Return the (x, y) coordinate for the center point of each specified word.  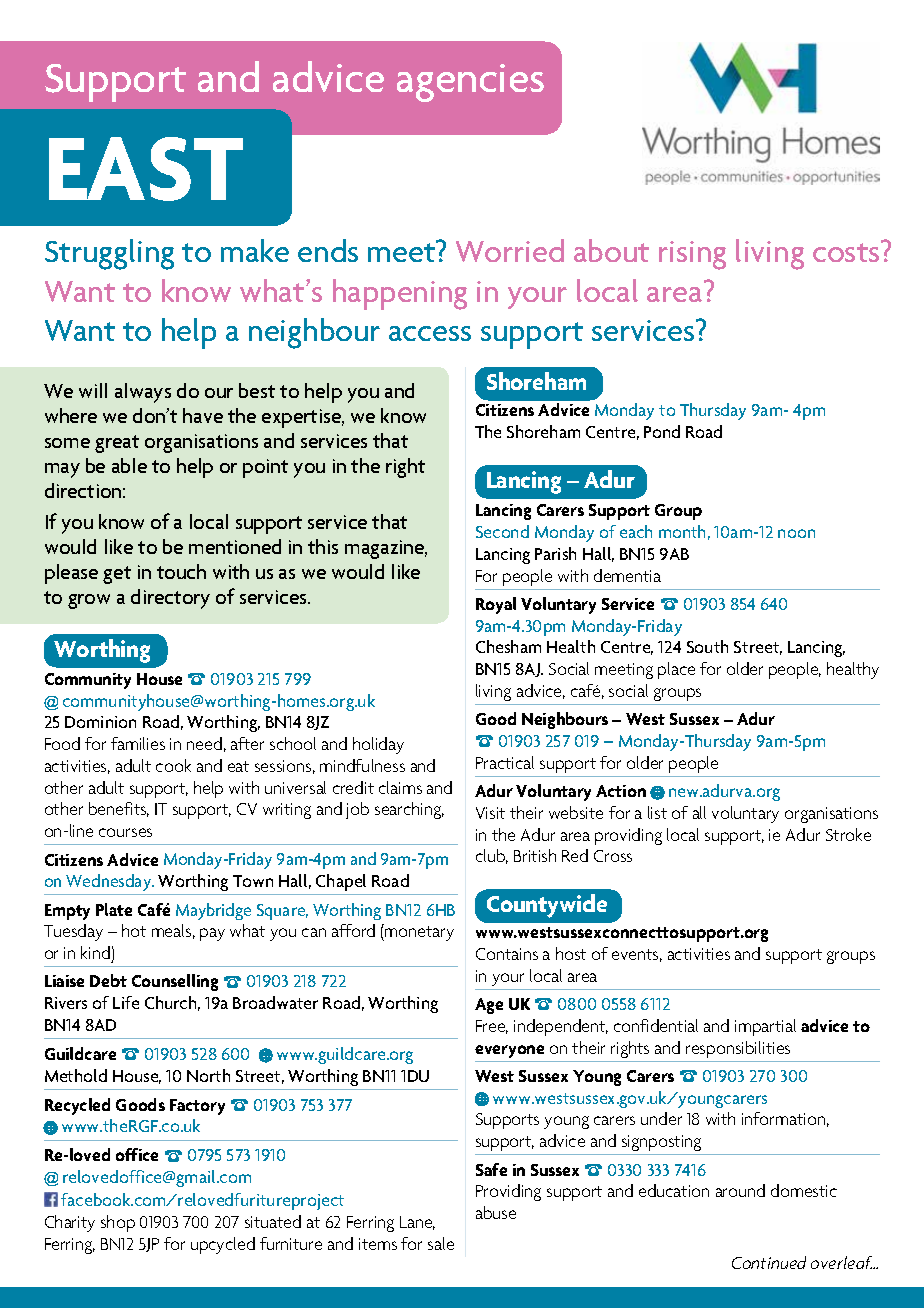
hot (134, 930)
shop (118, 1223)
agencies (470, 83)
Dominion (100, 722)
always (143, 393)
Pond (662, 431)
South (707, 646)
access (430, 333)
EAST (146, 169)
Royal (496, 605)
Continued (769, 1262)
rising (692, 255)
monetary (418, 933)
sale (441, 1243)
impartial (765, 1027)
